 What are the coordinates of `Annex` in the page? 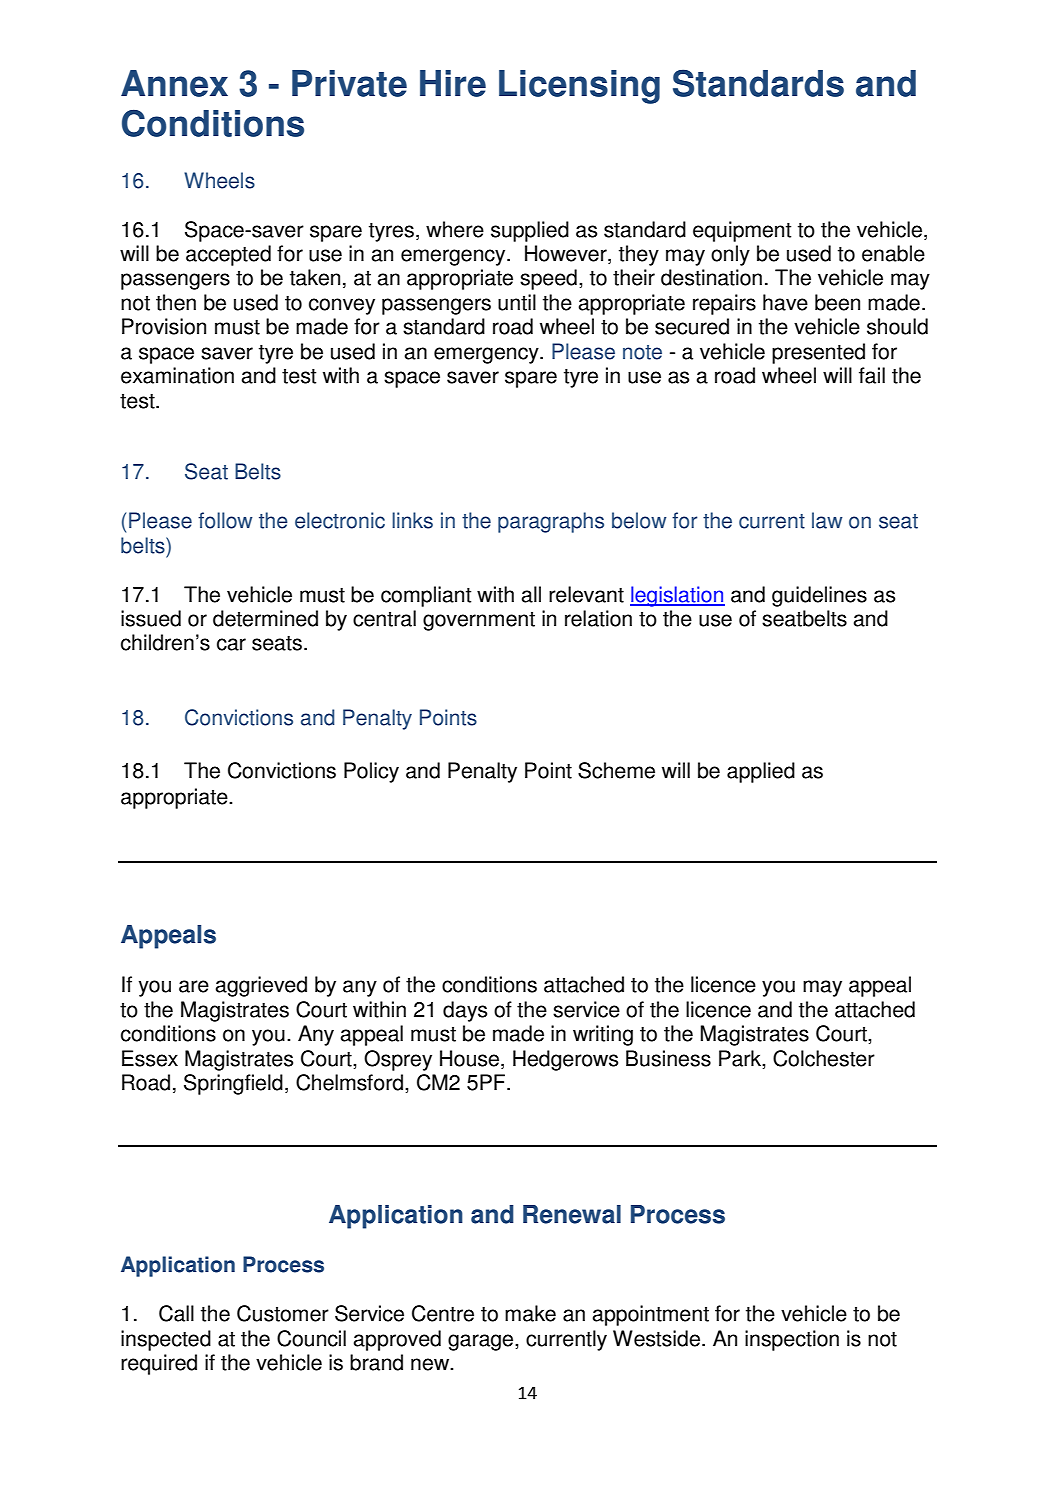 It's located at (174, 83).
